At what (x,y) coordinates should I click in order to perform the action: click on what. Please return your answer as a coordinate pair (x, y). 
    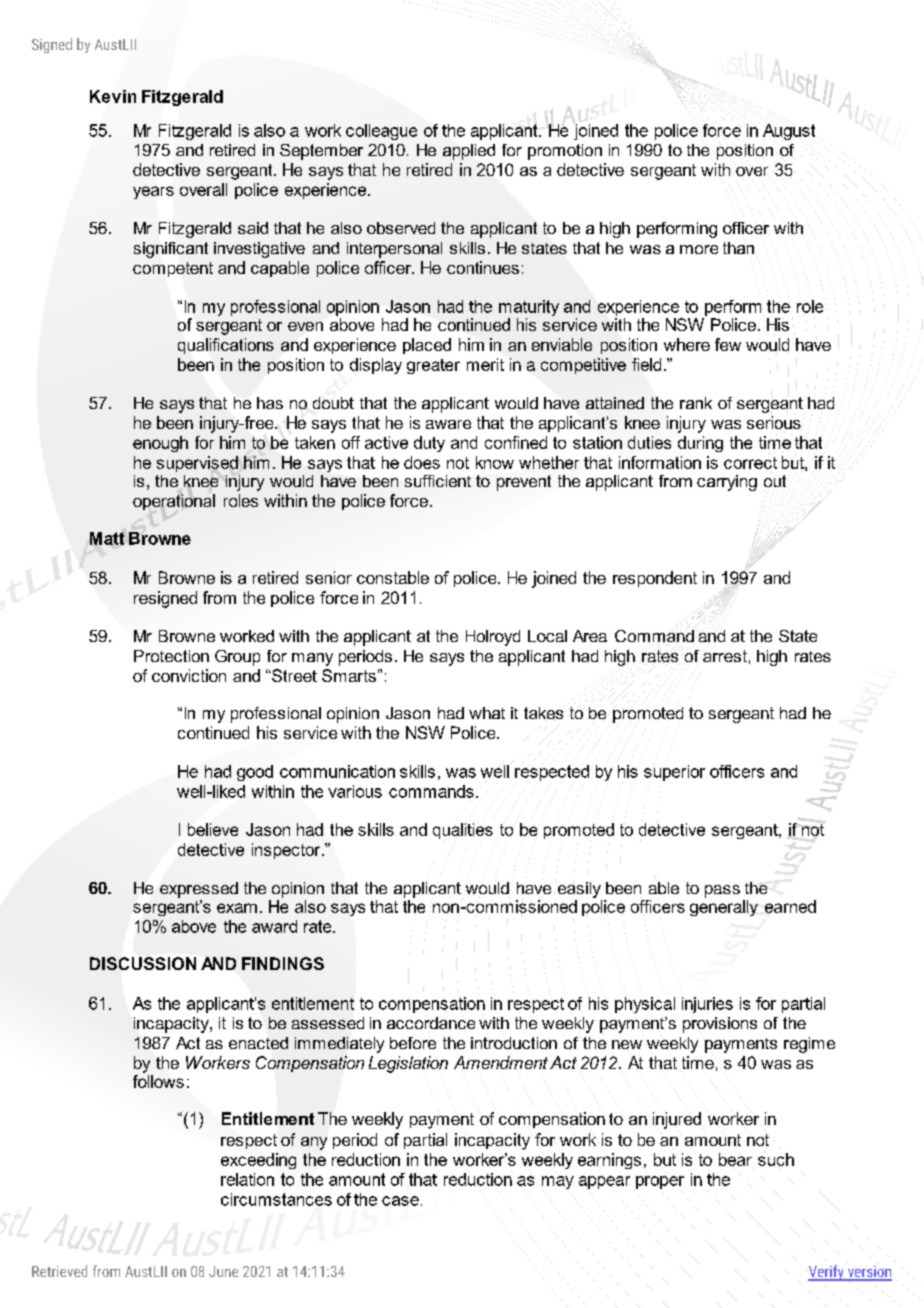
    Looking at the image, I should click on (487, 713).
